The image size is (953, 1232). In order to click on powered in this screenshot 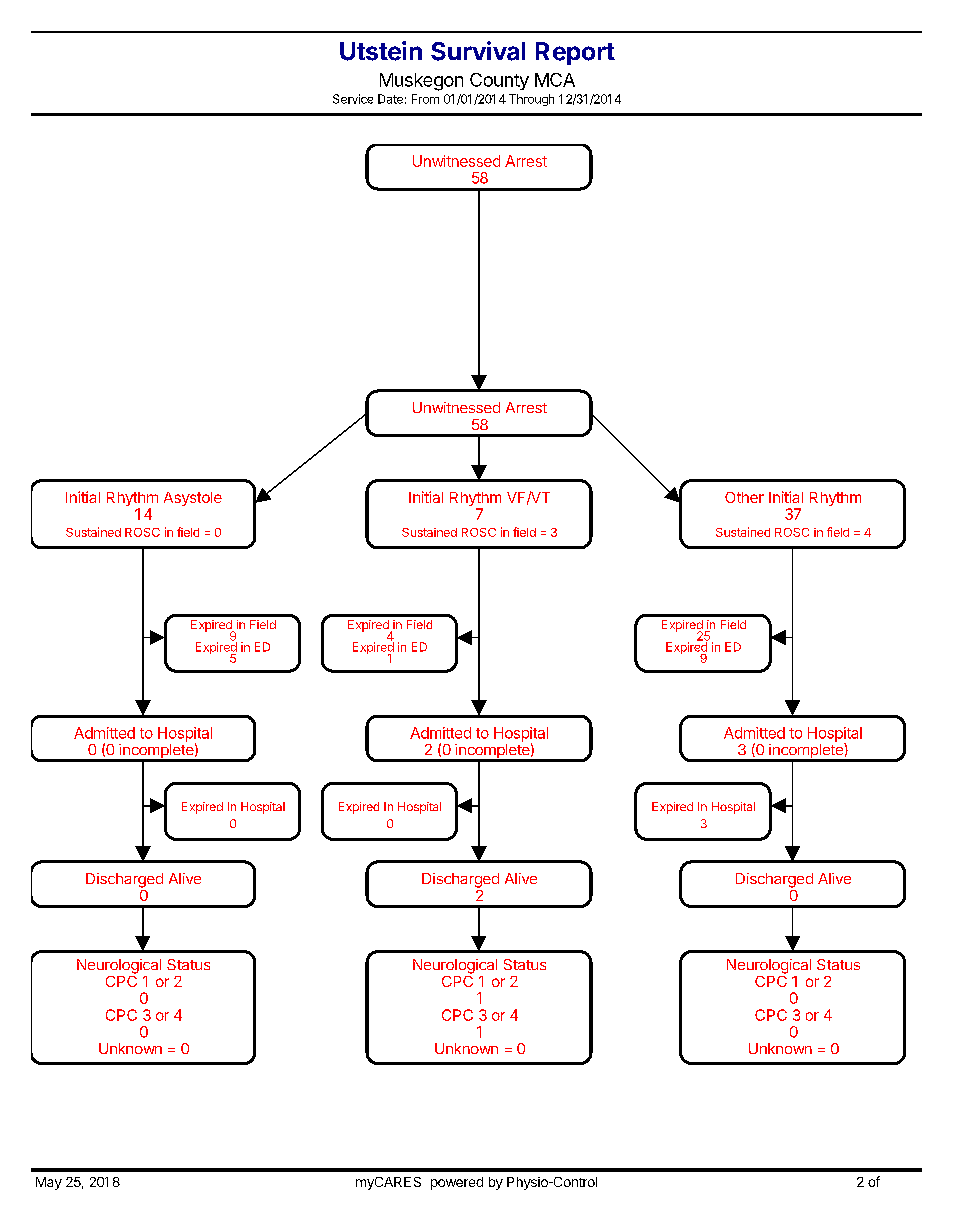, I will do `click(457, 1183)`.
